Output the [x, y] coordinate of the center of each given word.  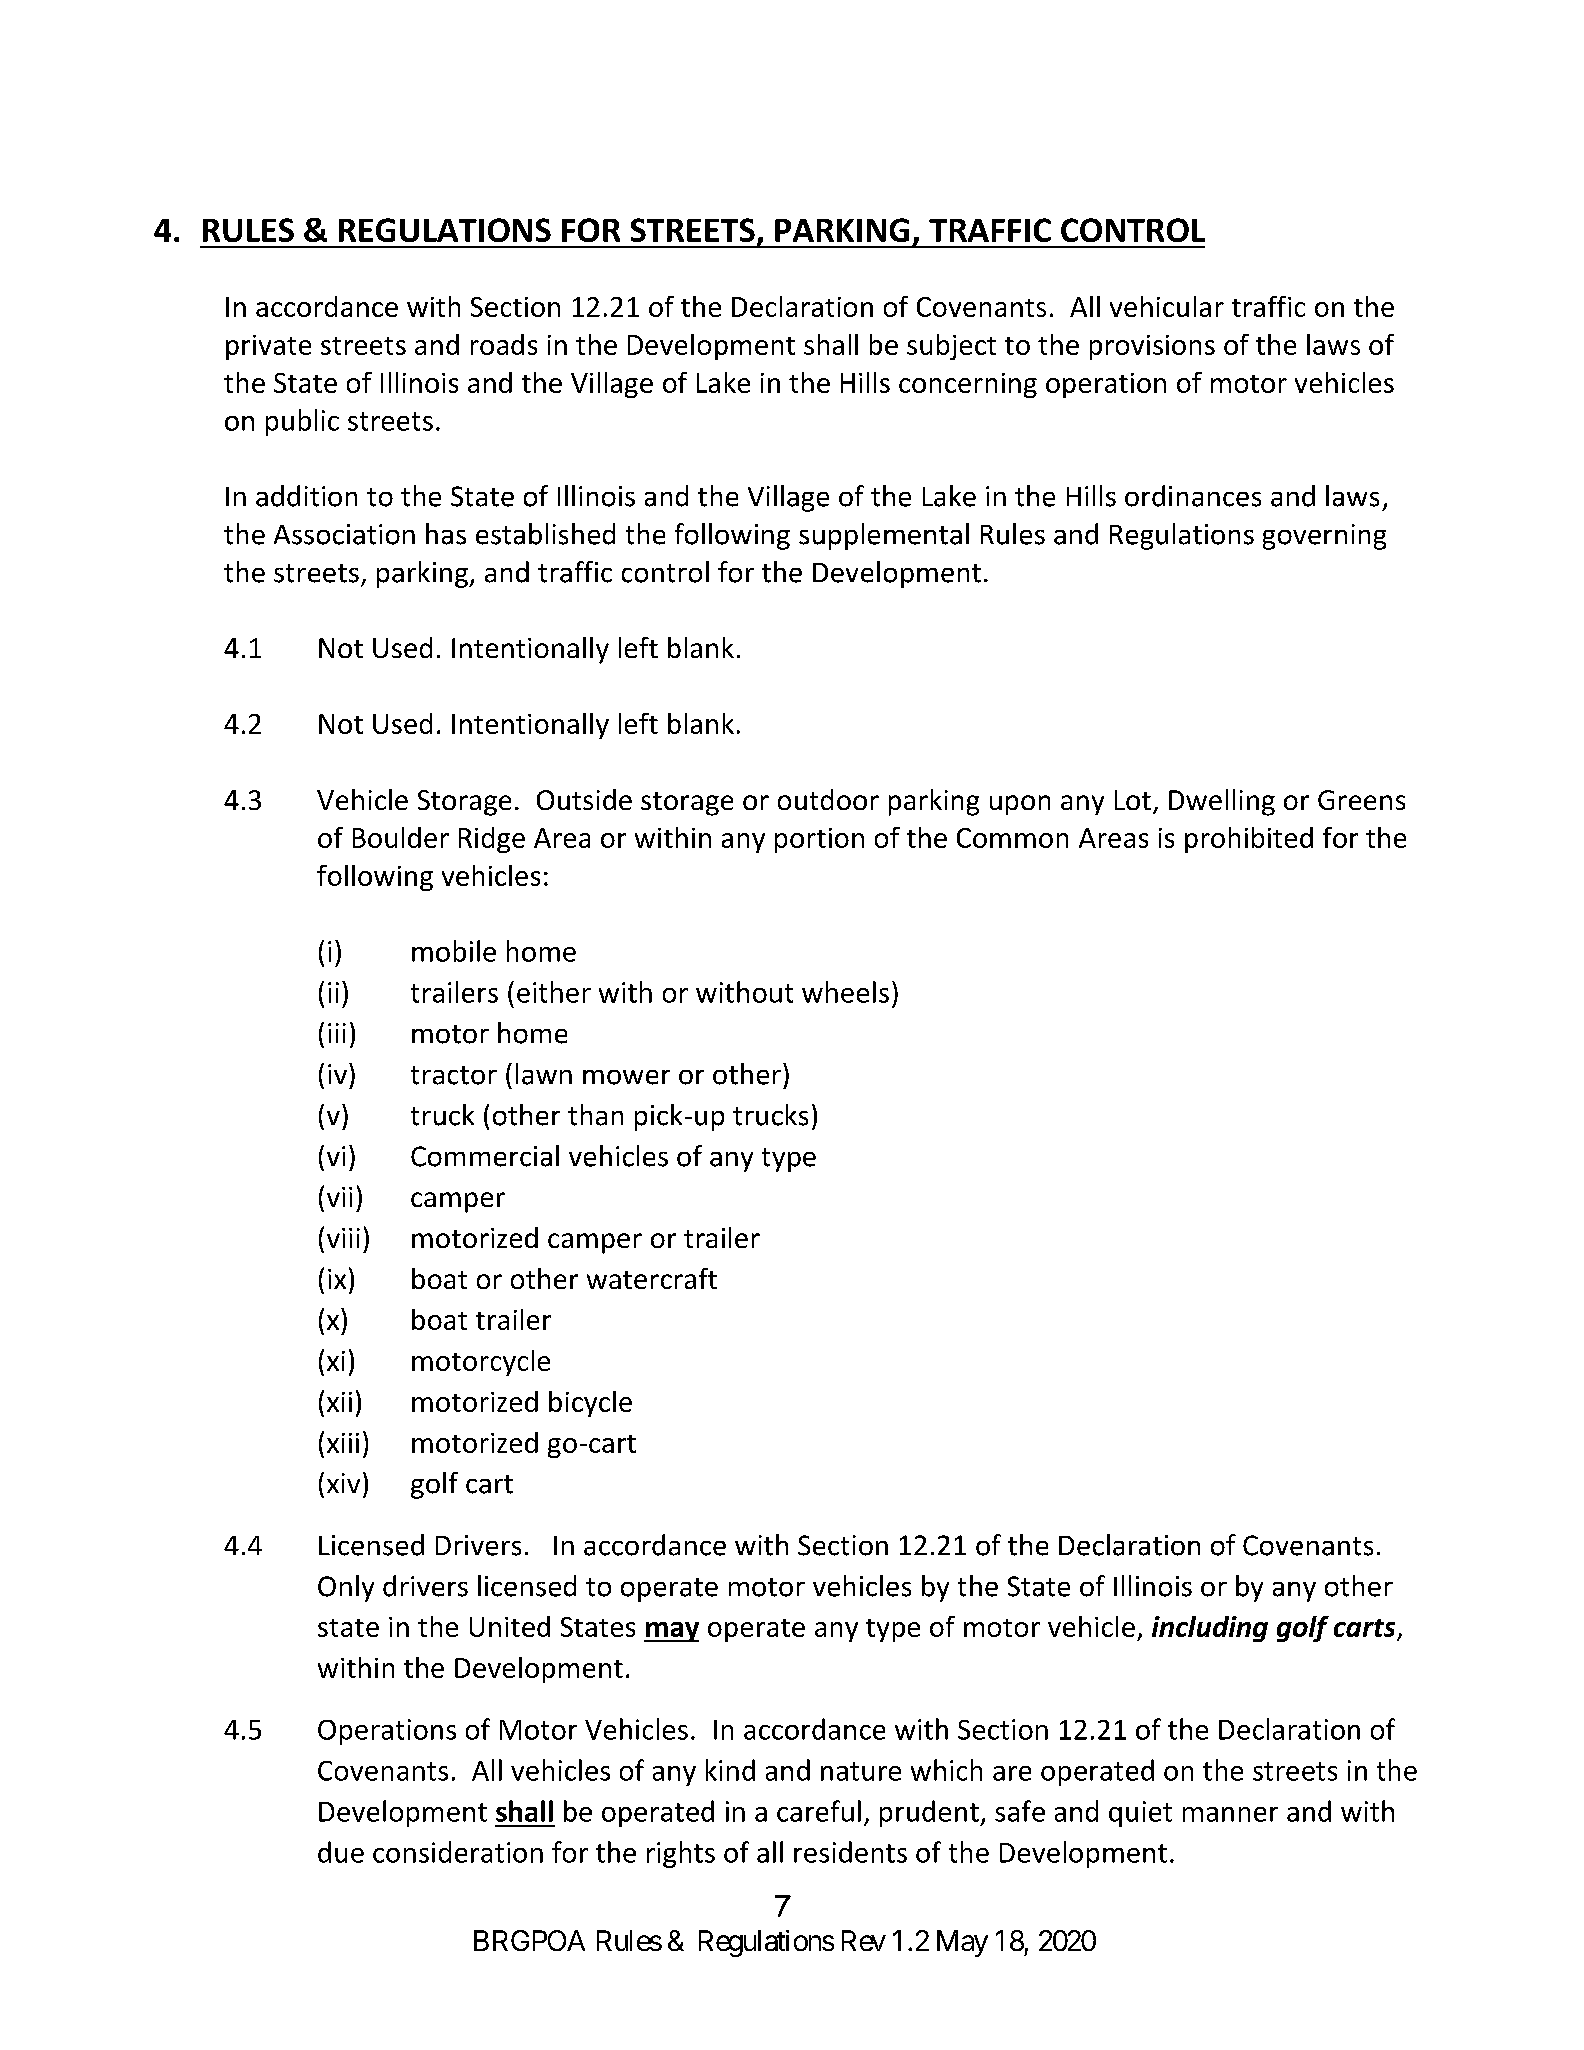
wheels [845, 992]
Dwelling [1222, 802]
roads [504, 344]
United [510, 1626]
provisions [1152, 347]
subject [951, 347]
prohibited [1249, 840]
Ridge [492, 840]
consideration [458, 1852]
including [1210, 1629]
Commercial [485, 1156]
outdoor [828, 799]
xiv [343, 1483]
